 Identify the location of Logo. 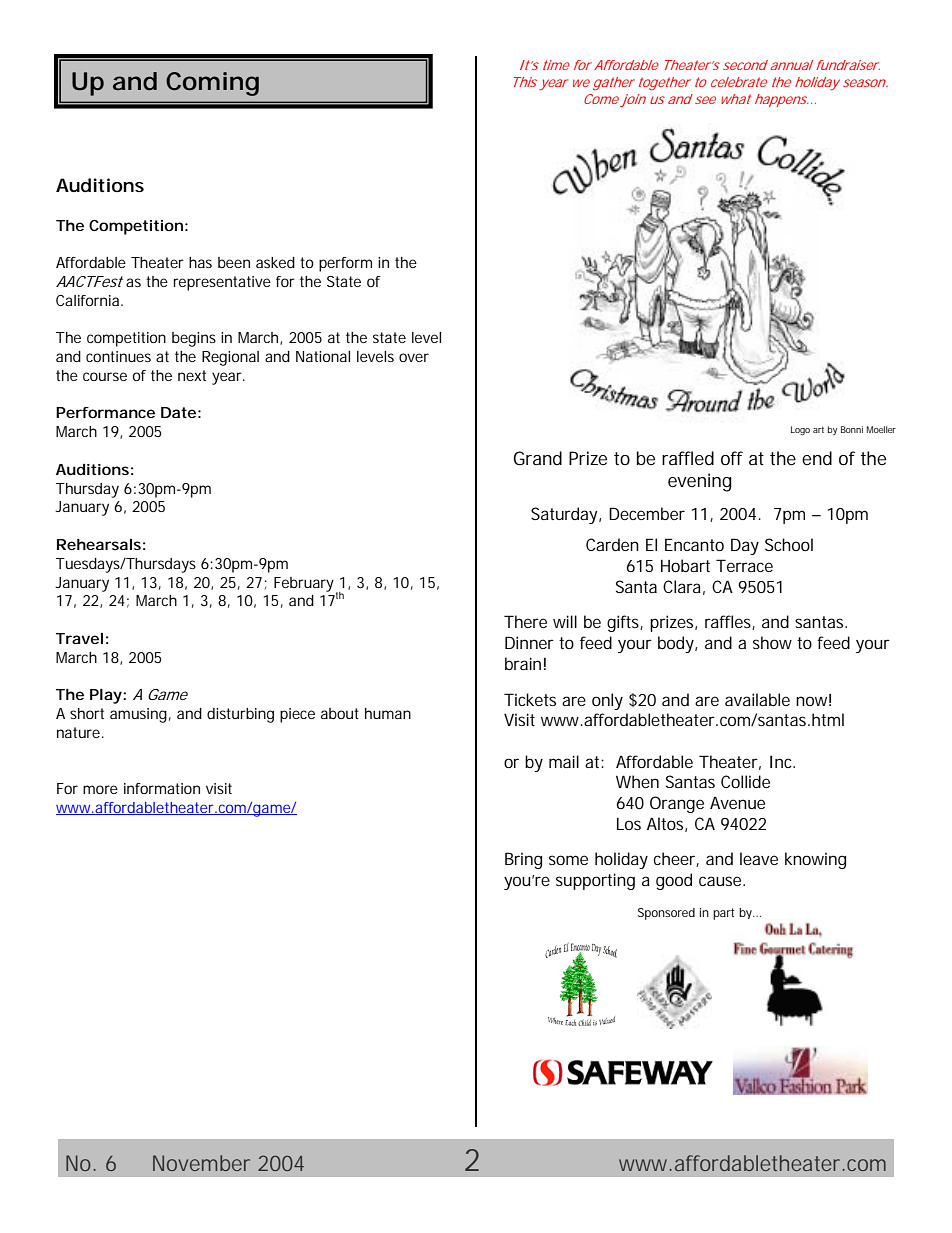
(800, 430).
